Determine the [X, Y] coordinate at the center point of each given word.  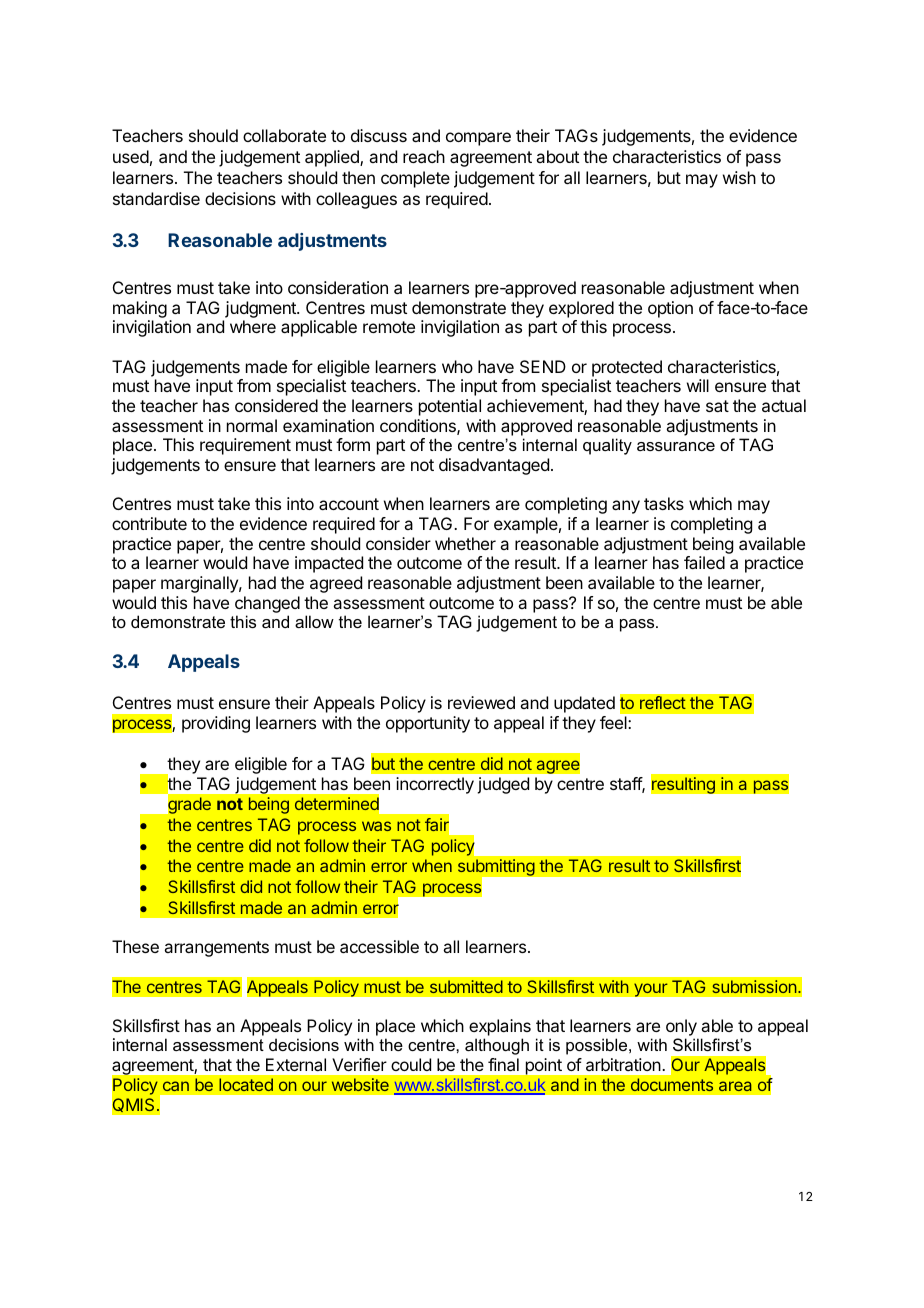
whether [465, 543]
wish [739, 177]
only [682, 1029]
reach [424, 156]
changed [267, 604]
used [131, 156]
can [176, 1086]
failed [704, 562]
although [497, 1046]
